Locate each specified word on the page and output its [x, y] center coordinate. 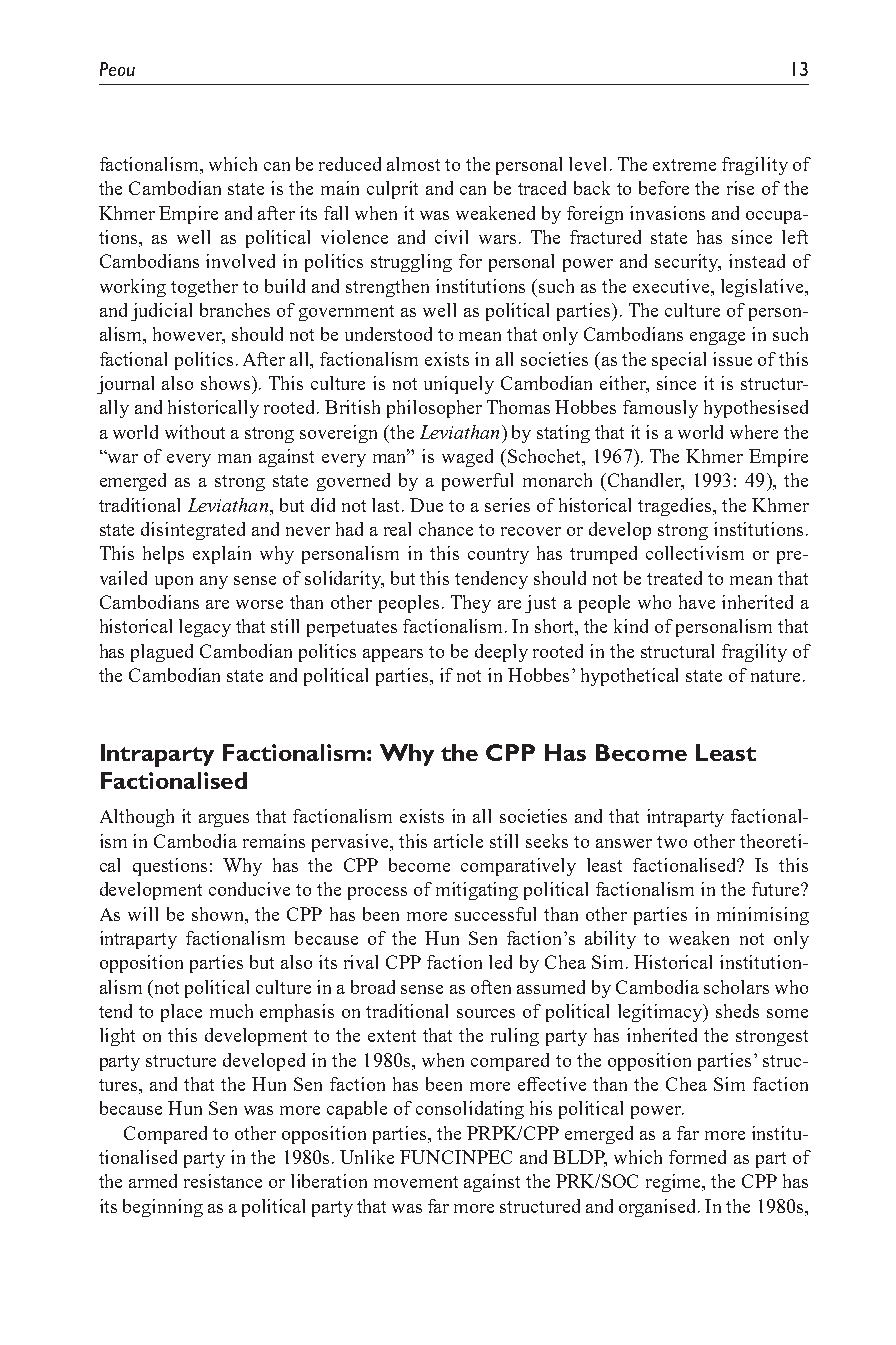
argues [224, 820]
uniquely [459, 385]
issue [732, 359]
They [471, 604]
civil [451, 237]
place [181, 1013]
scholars [736, 987]
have [697, 602]
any [214, 582]
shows [227, 383]
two [672, 842]
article [458, 841]
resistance [223, 1181]
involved [240, 261]
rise [740, 188]
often [491, 987]
